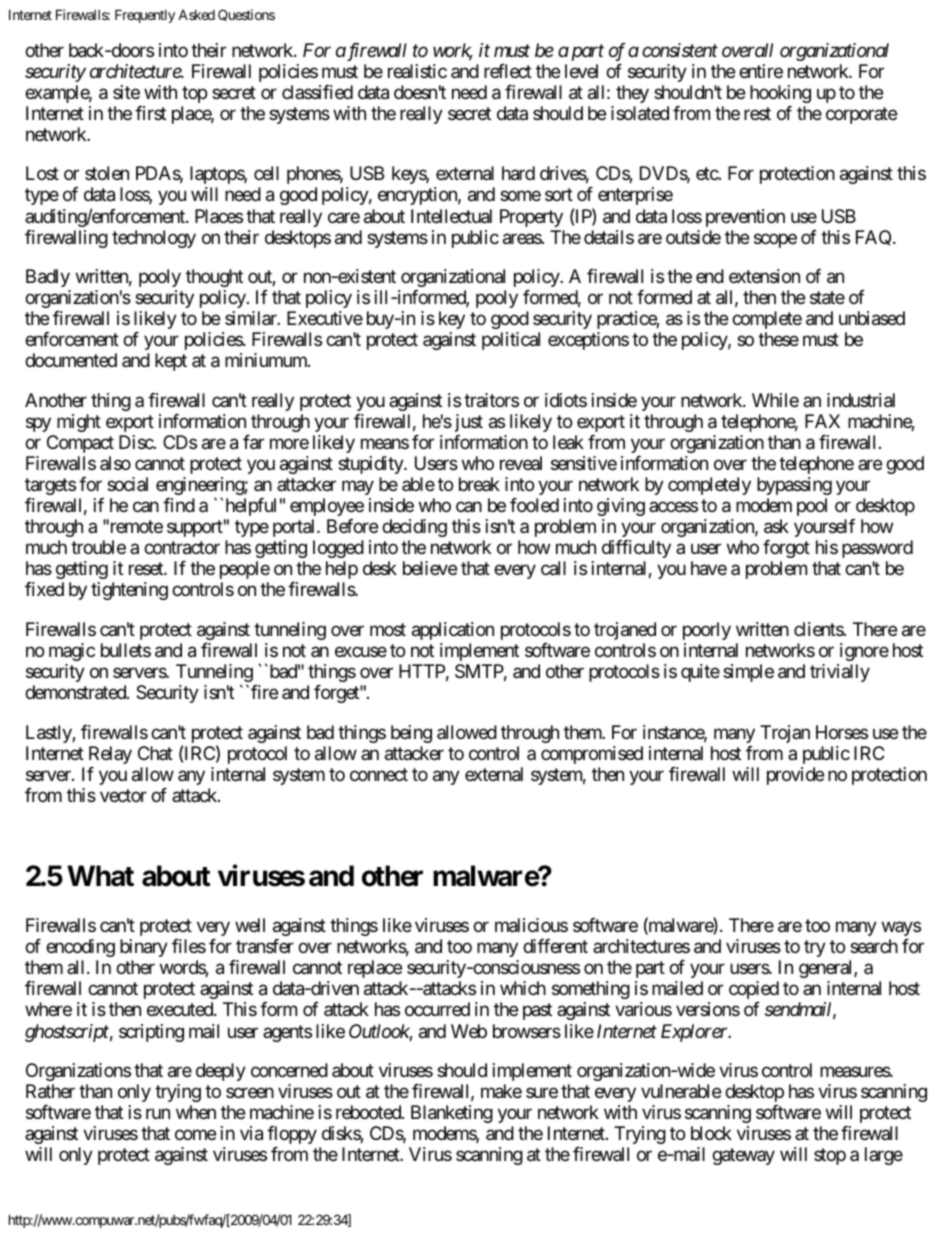  I want to click on FAX, so click(822, 421).
